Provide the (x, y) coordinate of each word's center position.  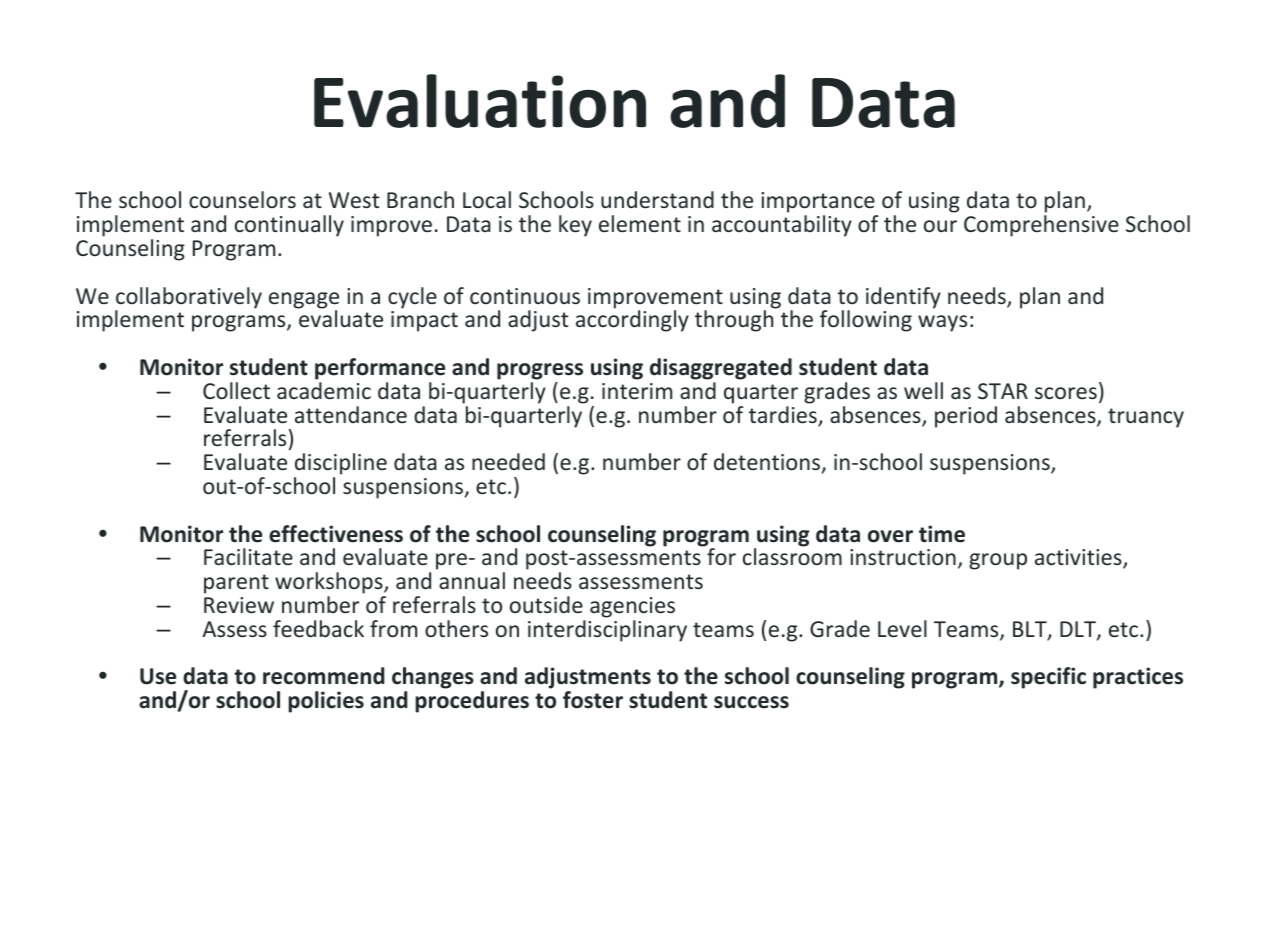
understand (657, 199)
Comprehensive (1041, 226)
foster (593, 700)
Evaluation (480, 101)
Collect (236, 390)
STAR (1003, 391)
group (998, 561)
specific (1048, 678)
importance (819, 204)
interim (637, 391)
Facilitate (248, 556)
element (640, 223)
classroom (792, 555)
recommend (323, 676)
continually (289, 226)
